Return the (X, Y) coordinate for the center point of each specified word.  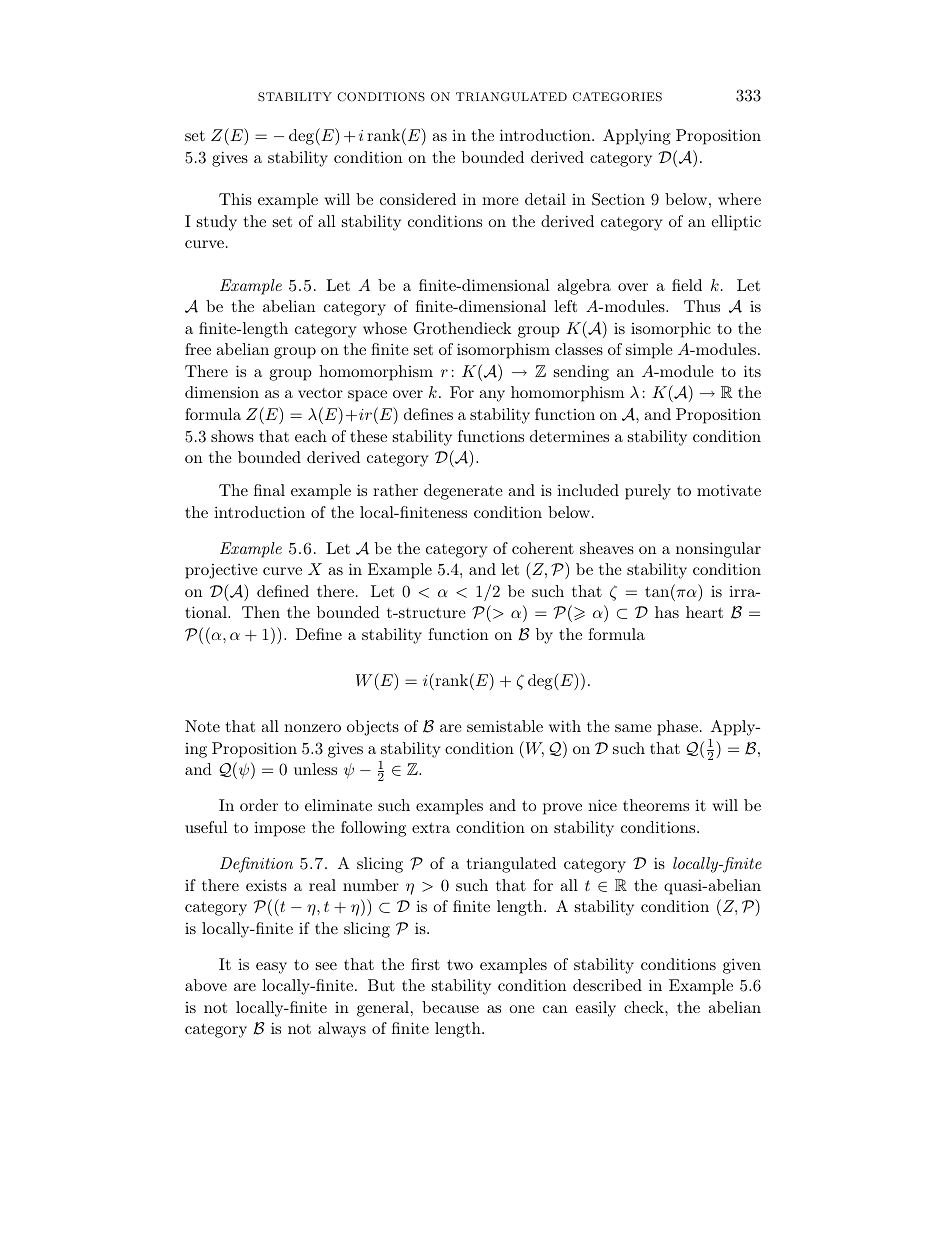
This (235, 199)
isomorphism (503, 351)
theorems (656, 805)
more (500, 201)
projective (221, 571)
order (259, 805)
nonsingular (718, 550)
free (198, 349)
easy (271, 968)
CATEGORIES (617, 97)
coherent (543, 548)
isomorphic (671, 330)
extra (431, 828)
